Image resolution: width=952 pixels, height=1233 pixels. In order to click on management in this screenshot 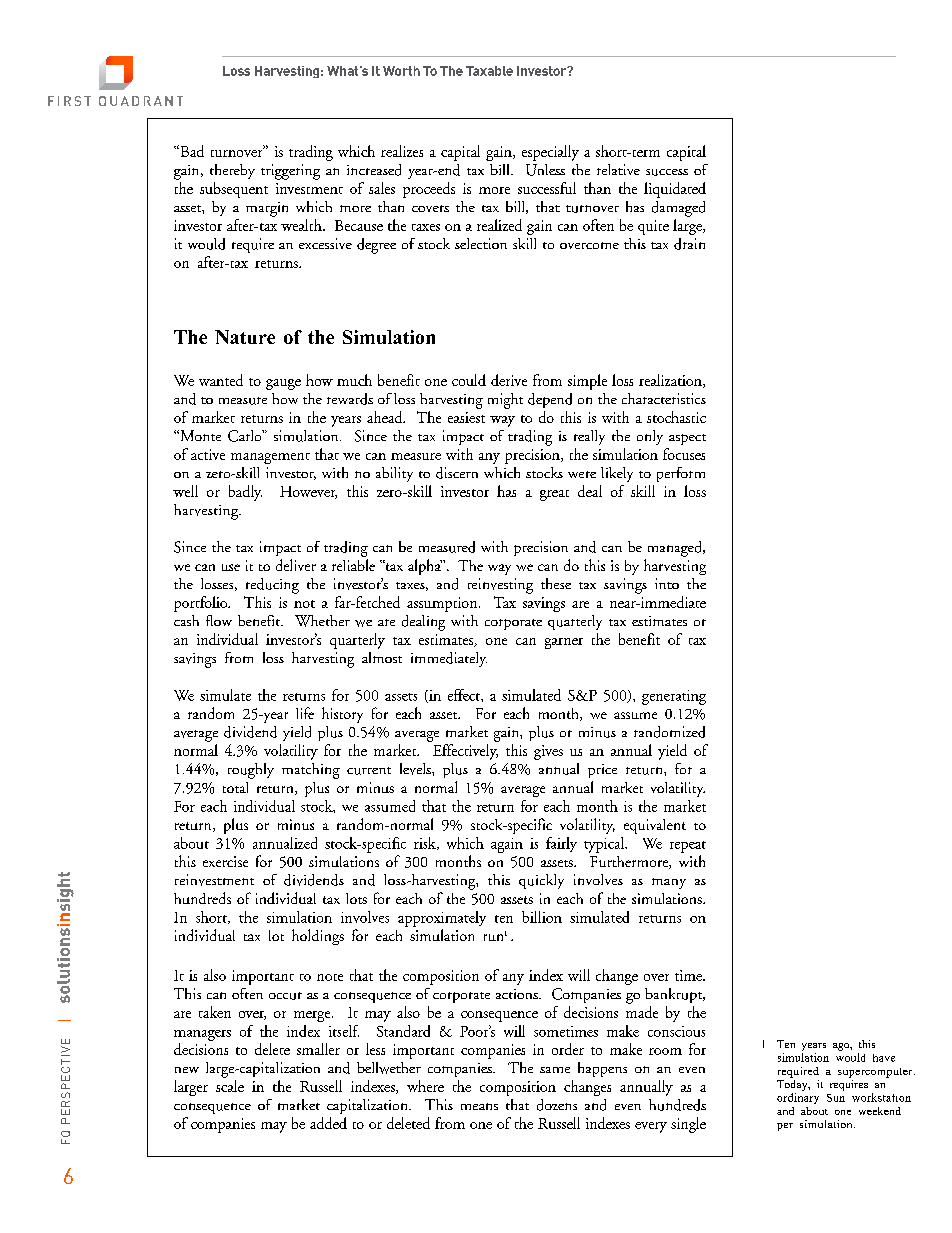, I will do `click(270, 458)`.
